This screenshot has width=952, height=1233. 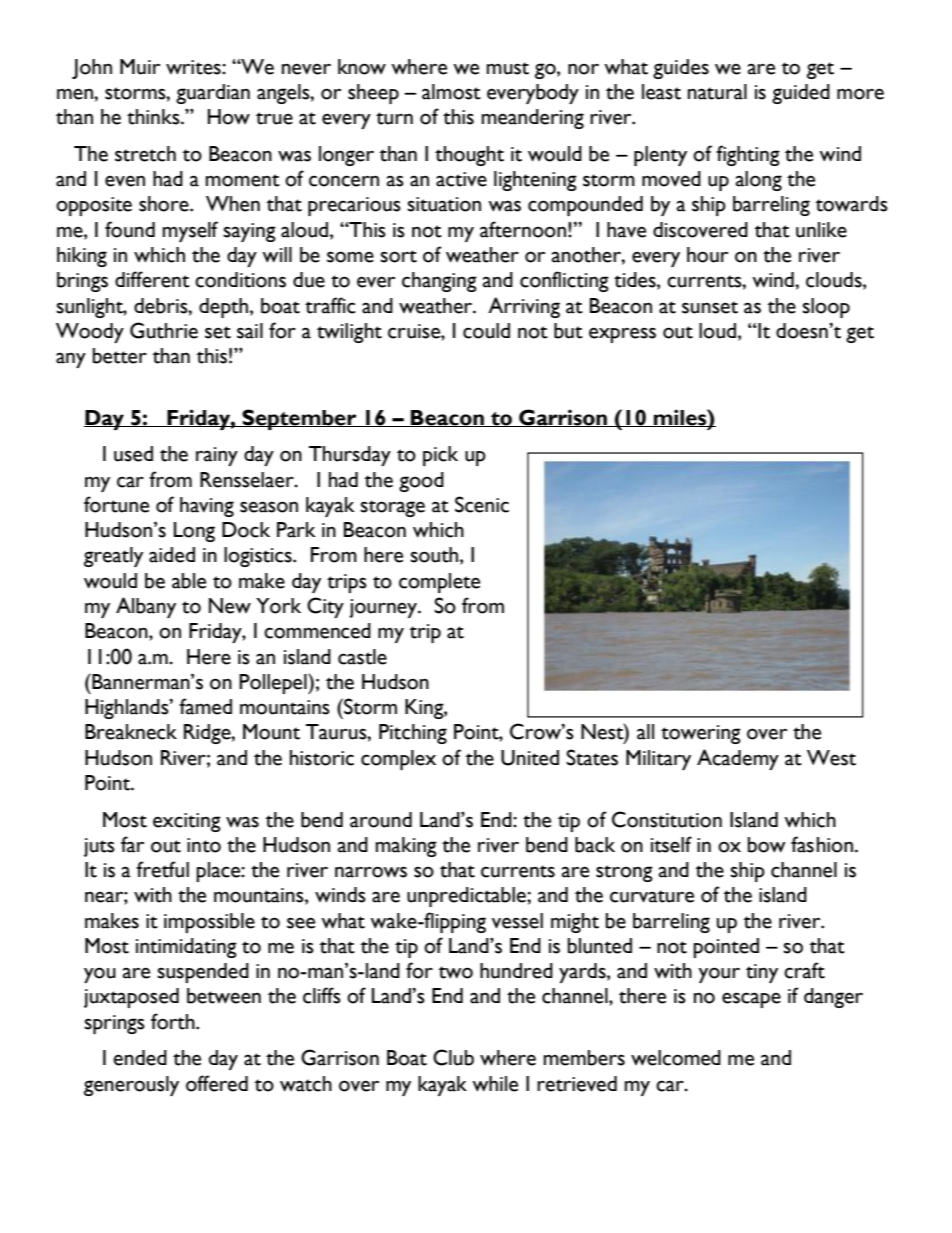 I want to click on forth, so click(x=174, y=1021).
